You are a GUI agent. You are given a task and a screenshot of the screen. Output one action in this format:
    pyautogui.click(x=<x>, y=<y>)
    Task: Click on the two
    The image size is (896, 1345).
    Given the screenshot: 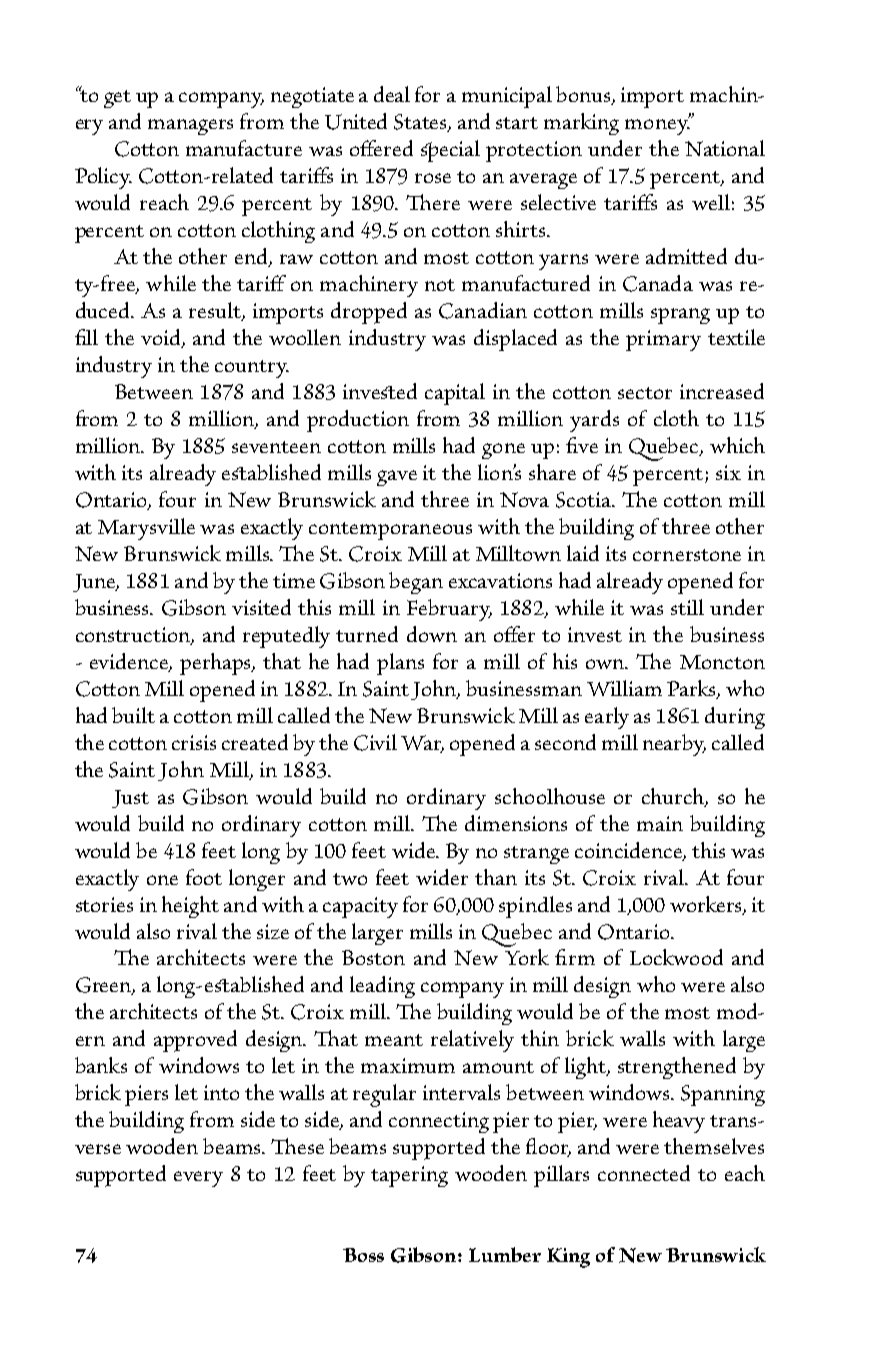 What is the action you would take?
    pyautogui.click(x=350, y=879)
